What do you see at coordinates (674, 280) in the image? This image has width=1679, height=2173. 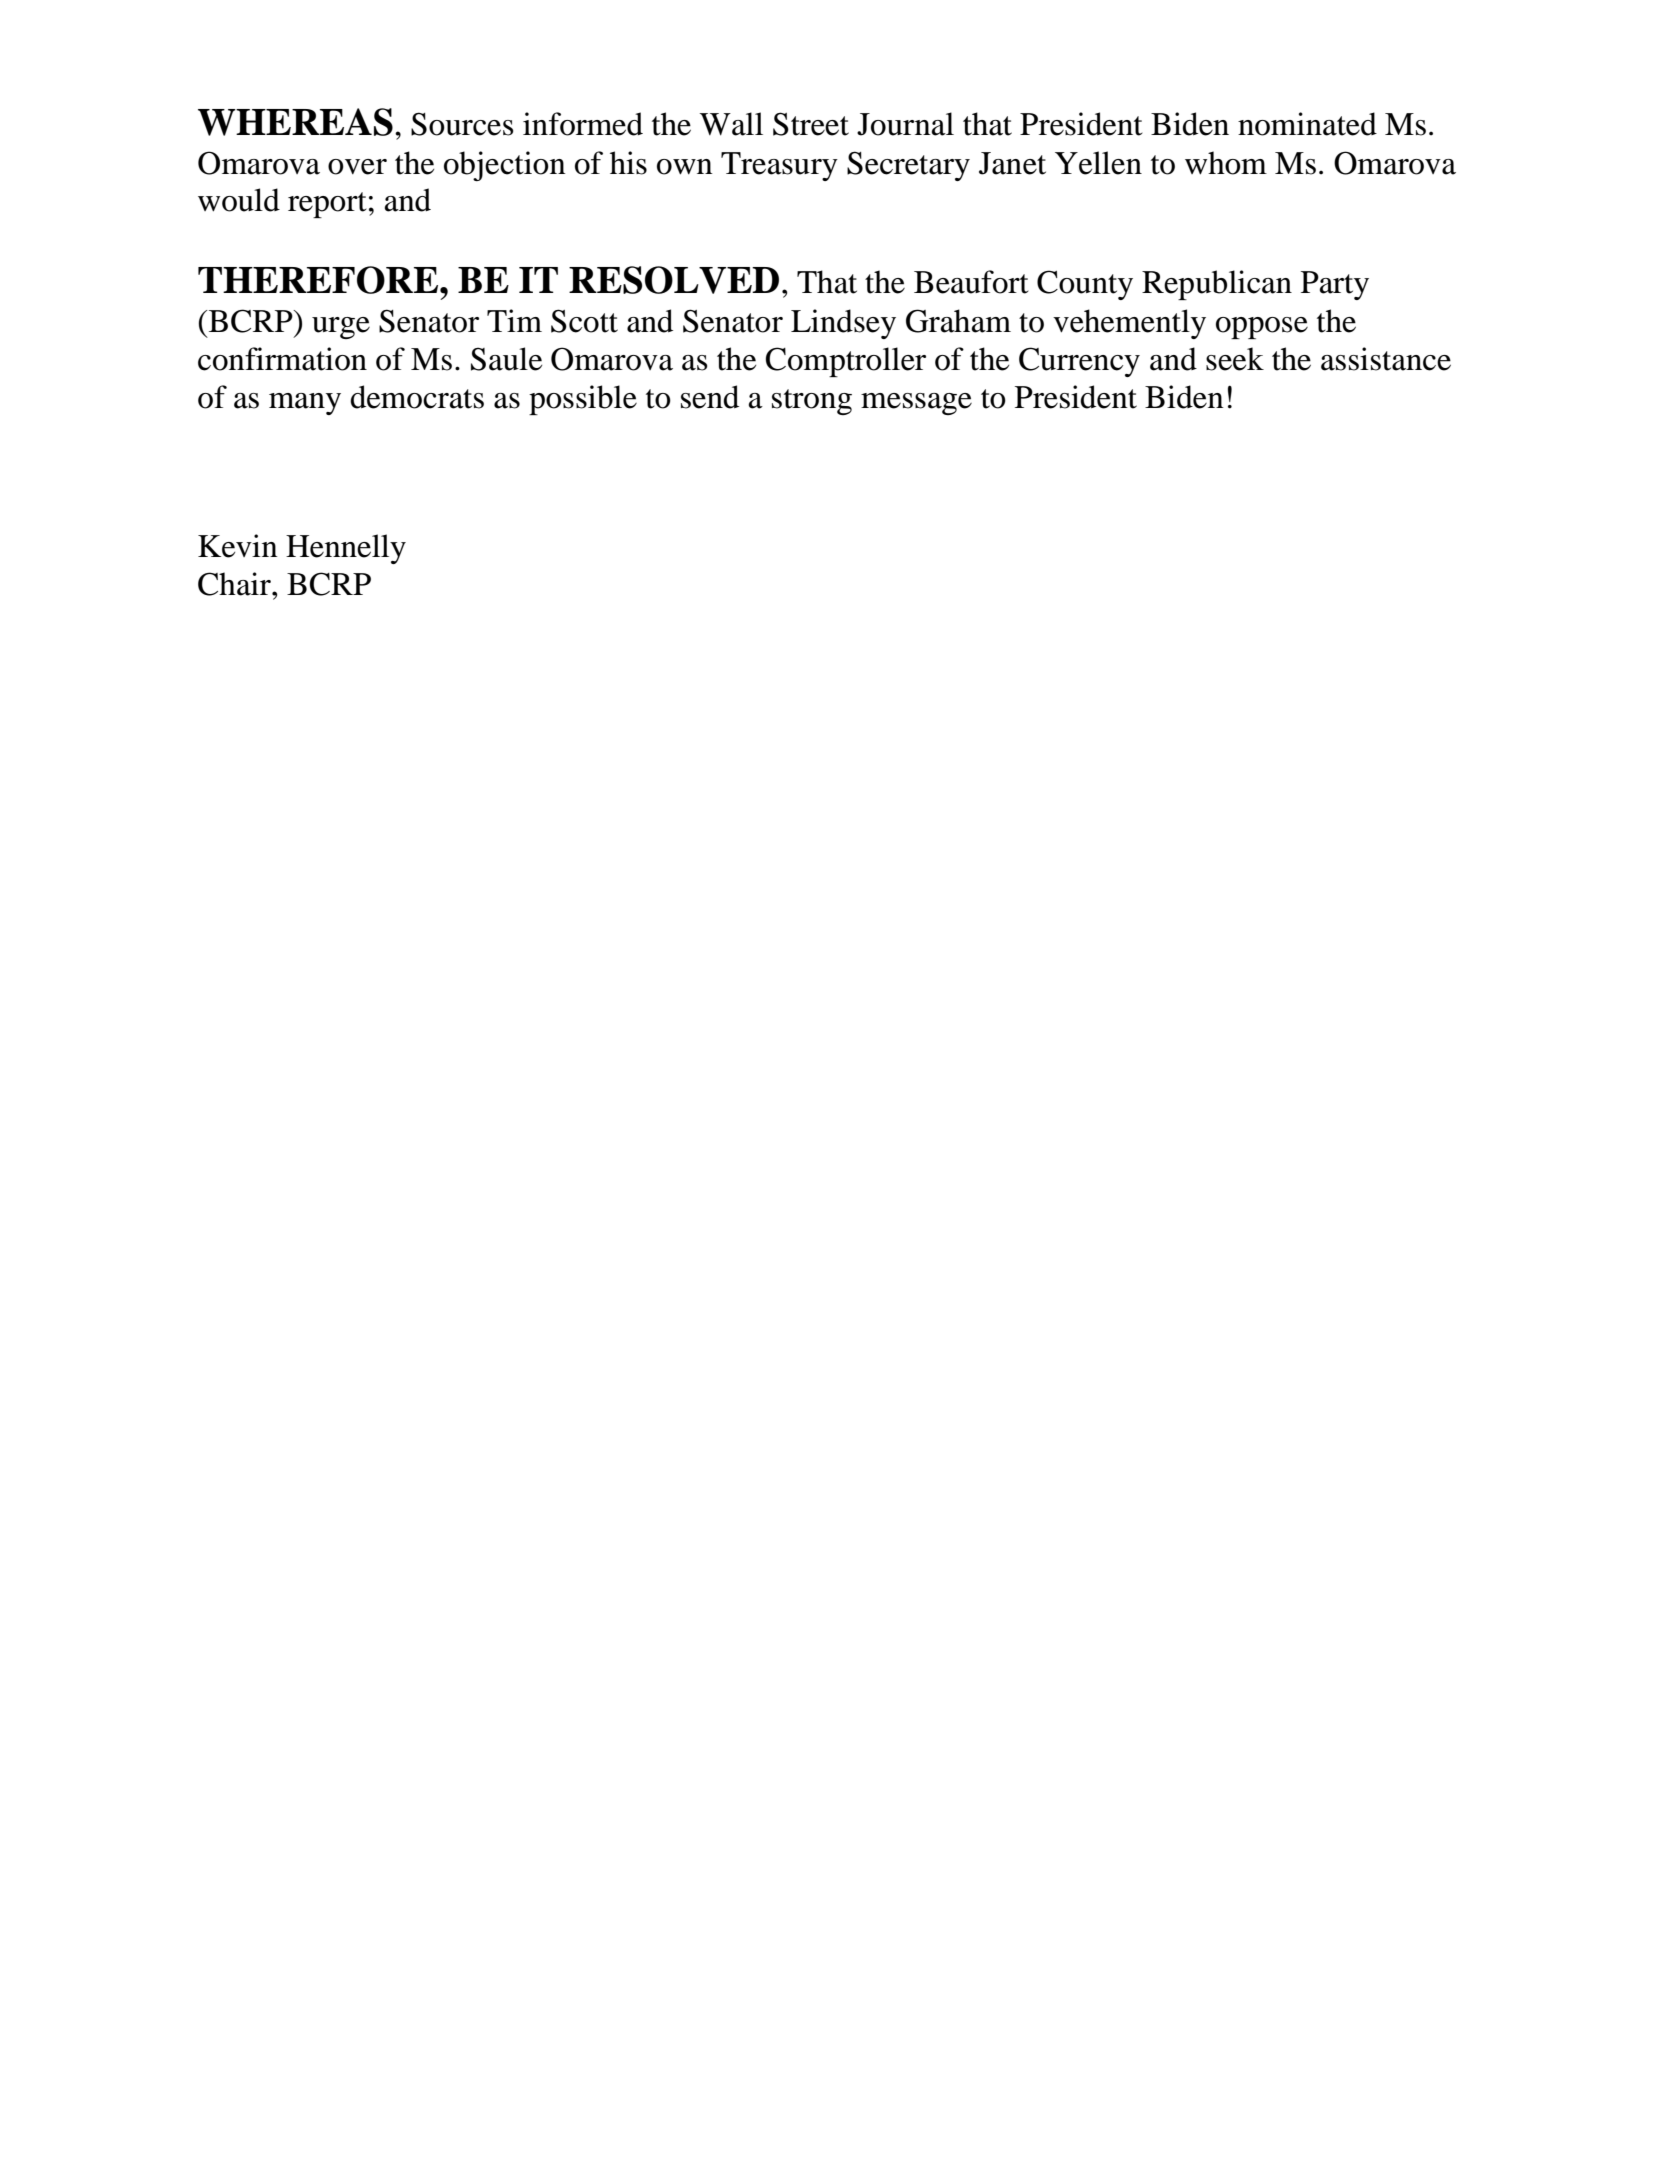 I see `RESOLVED` at bounding box center [674, 280].
